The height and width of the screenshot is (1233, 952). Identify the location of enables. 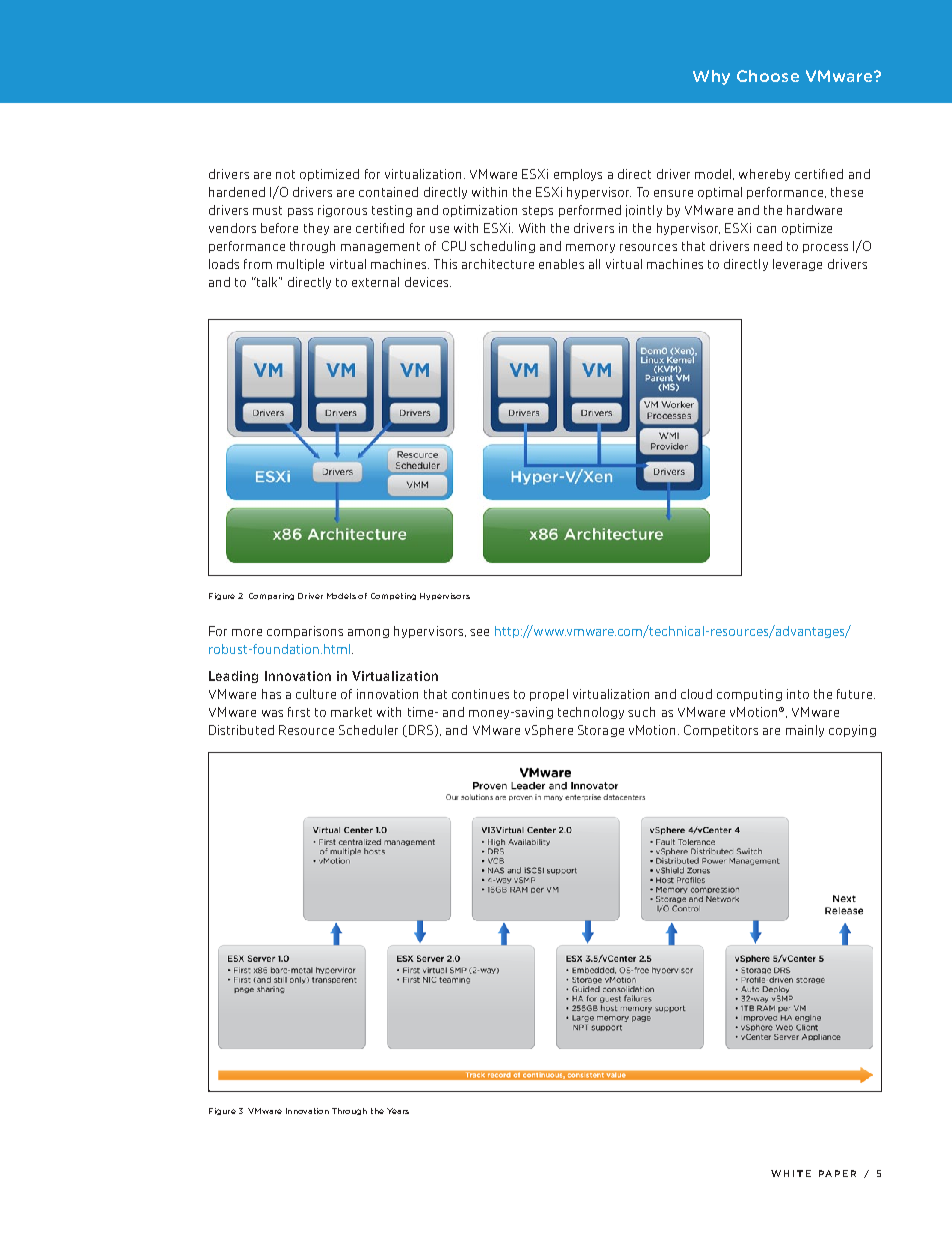
(561, 264).
